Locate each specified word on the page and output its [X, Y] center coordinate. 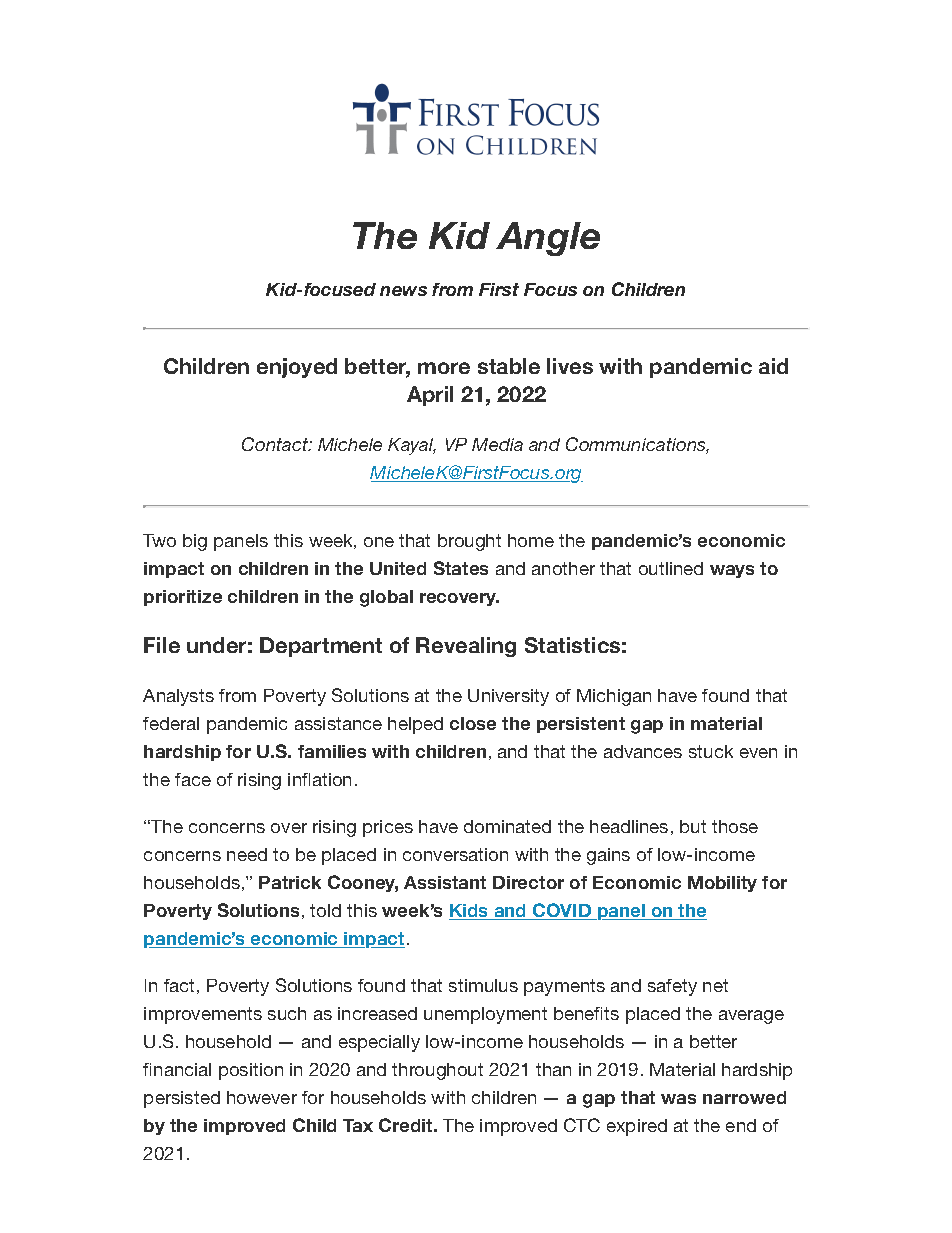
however [262, 1097]
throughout [437, 1071]
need [247, 854]
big [195, 542]
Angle [548, 239]
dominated [507, 826]
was [678, 1099]
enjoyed [297, 368]
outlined [671, 568]
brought [469, 542]
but [693, 826]
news [403, 291]
